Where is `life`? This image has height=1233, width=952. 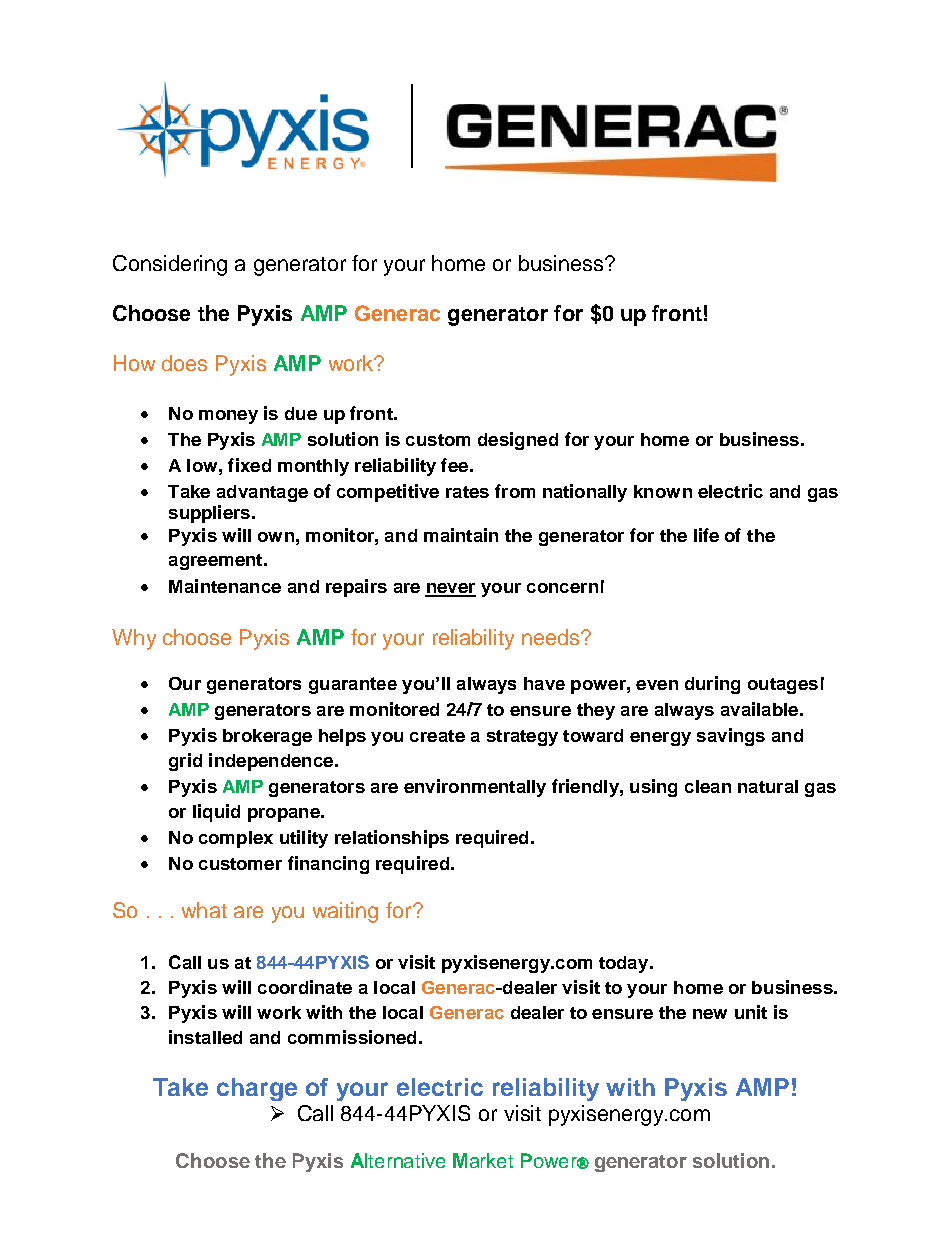
life is located at coordinates (706, 535).
